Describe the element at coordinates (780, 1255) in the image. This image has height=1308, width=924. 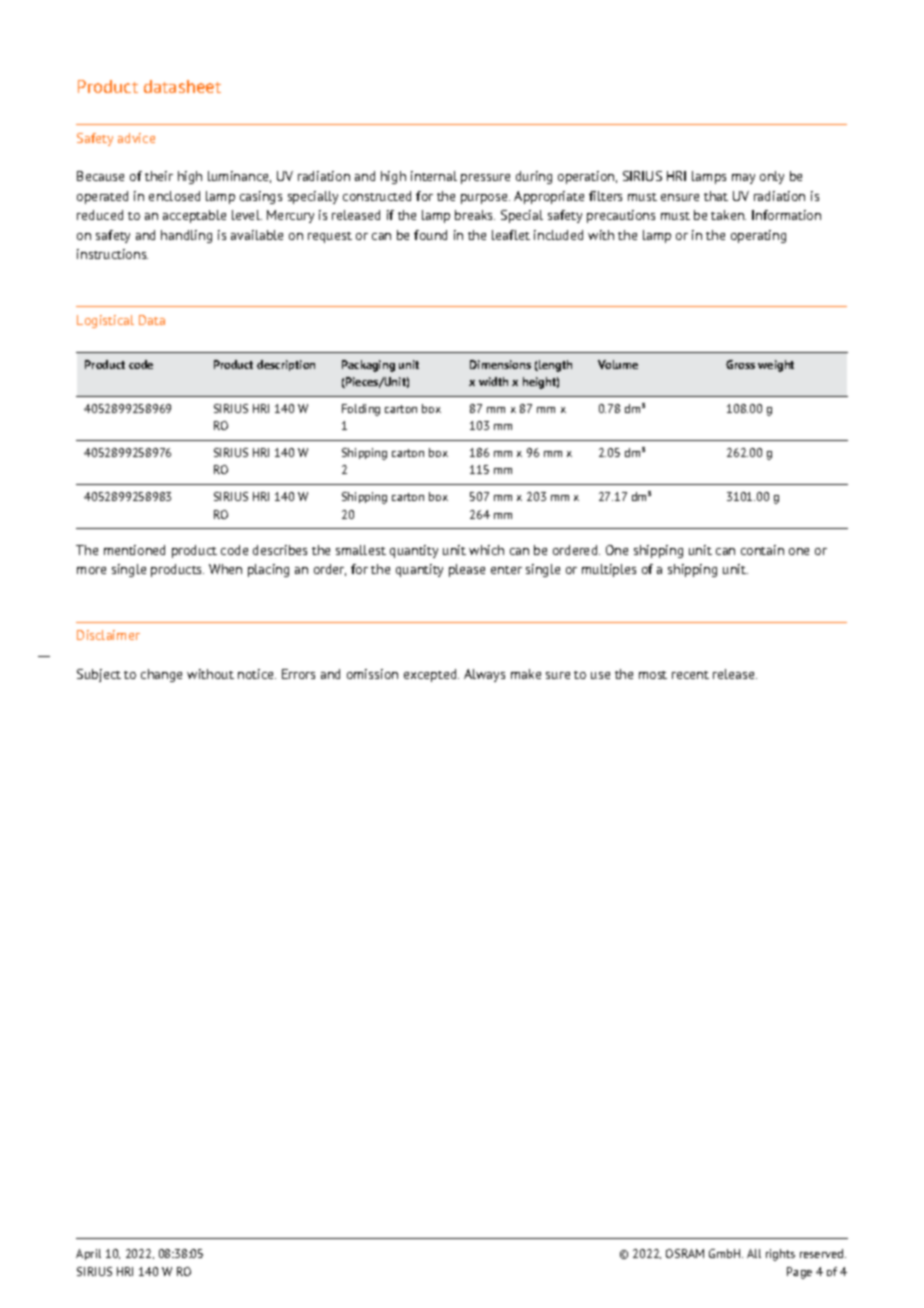
I see `rights` at that location.
